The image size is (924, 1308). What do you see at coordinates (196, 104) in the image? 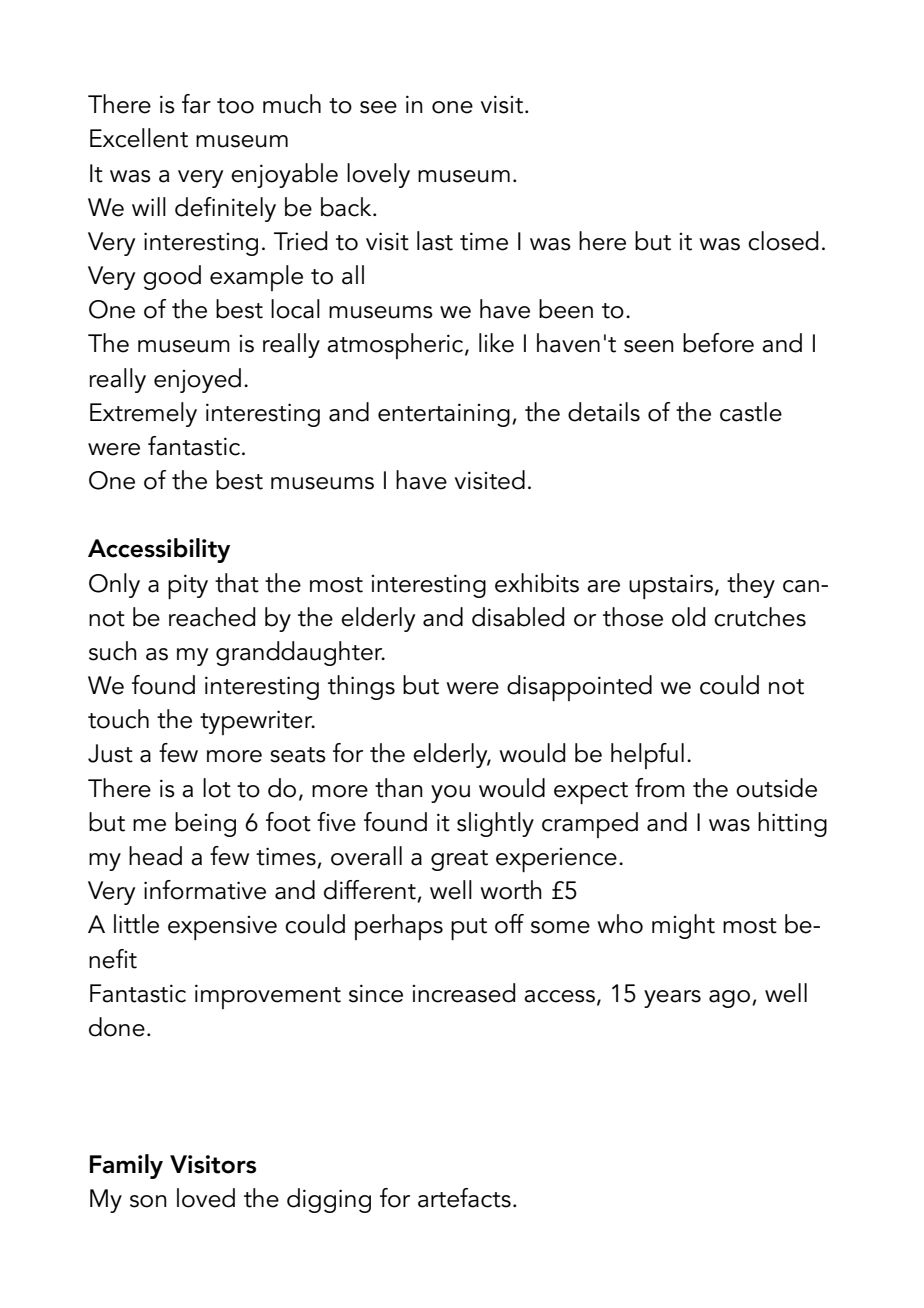
I see `far` at bounding box center [196, 104].
